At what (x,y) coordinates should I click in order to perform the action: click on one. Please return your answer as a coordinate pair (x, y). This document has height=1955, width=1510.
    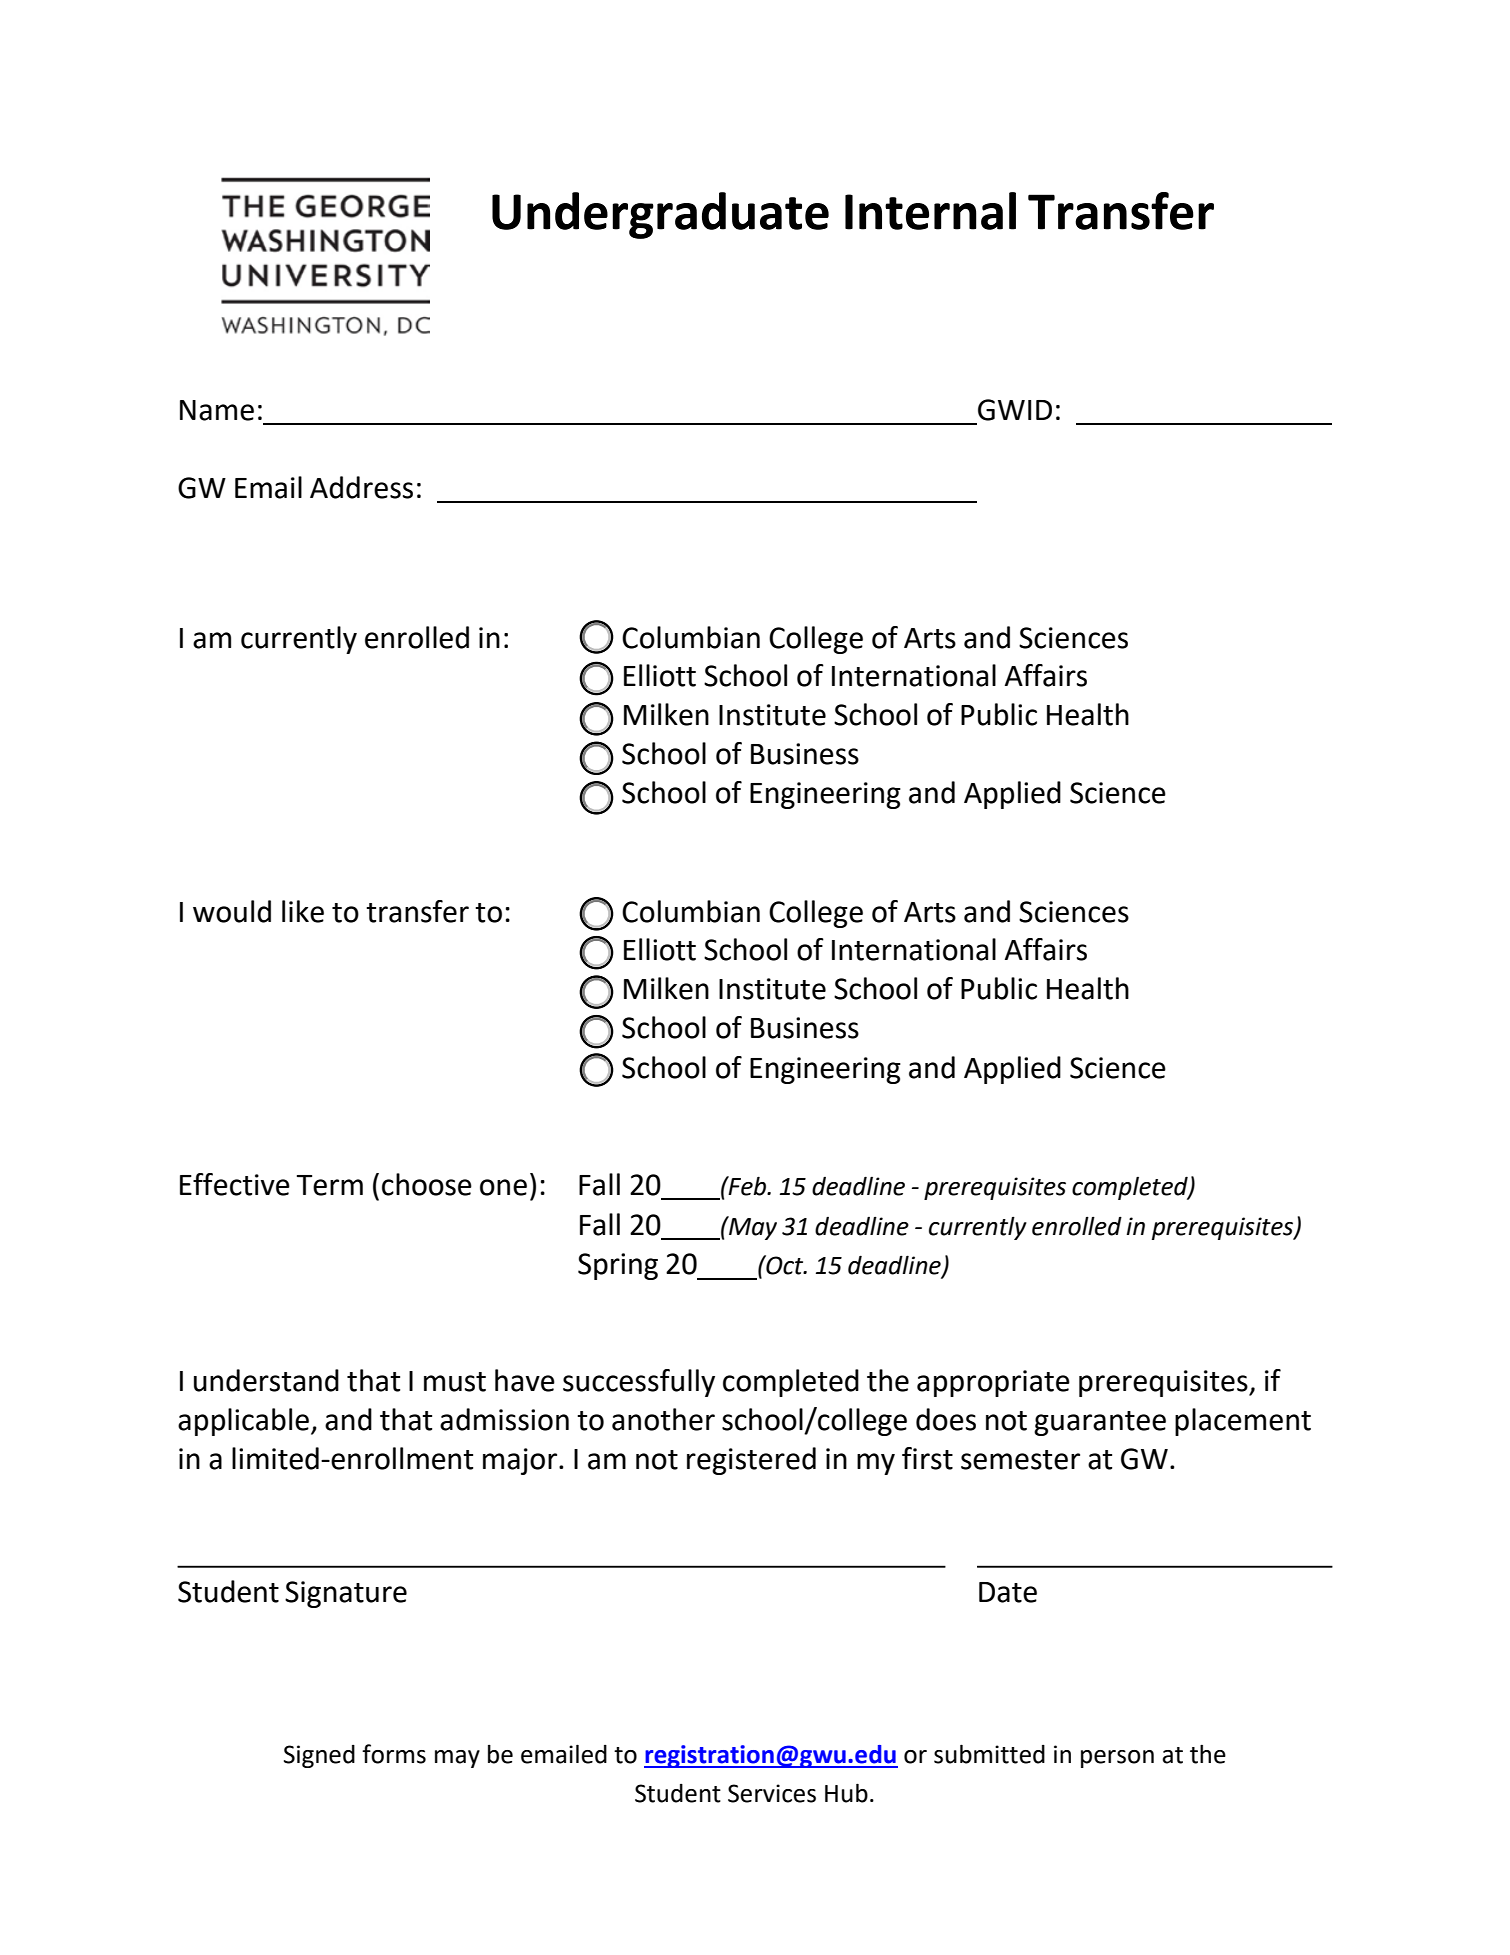
    Looking at the image, I should click on (503, 1187).
